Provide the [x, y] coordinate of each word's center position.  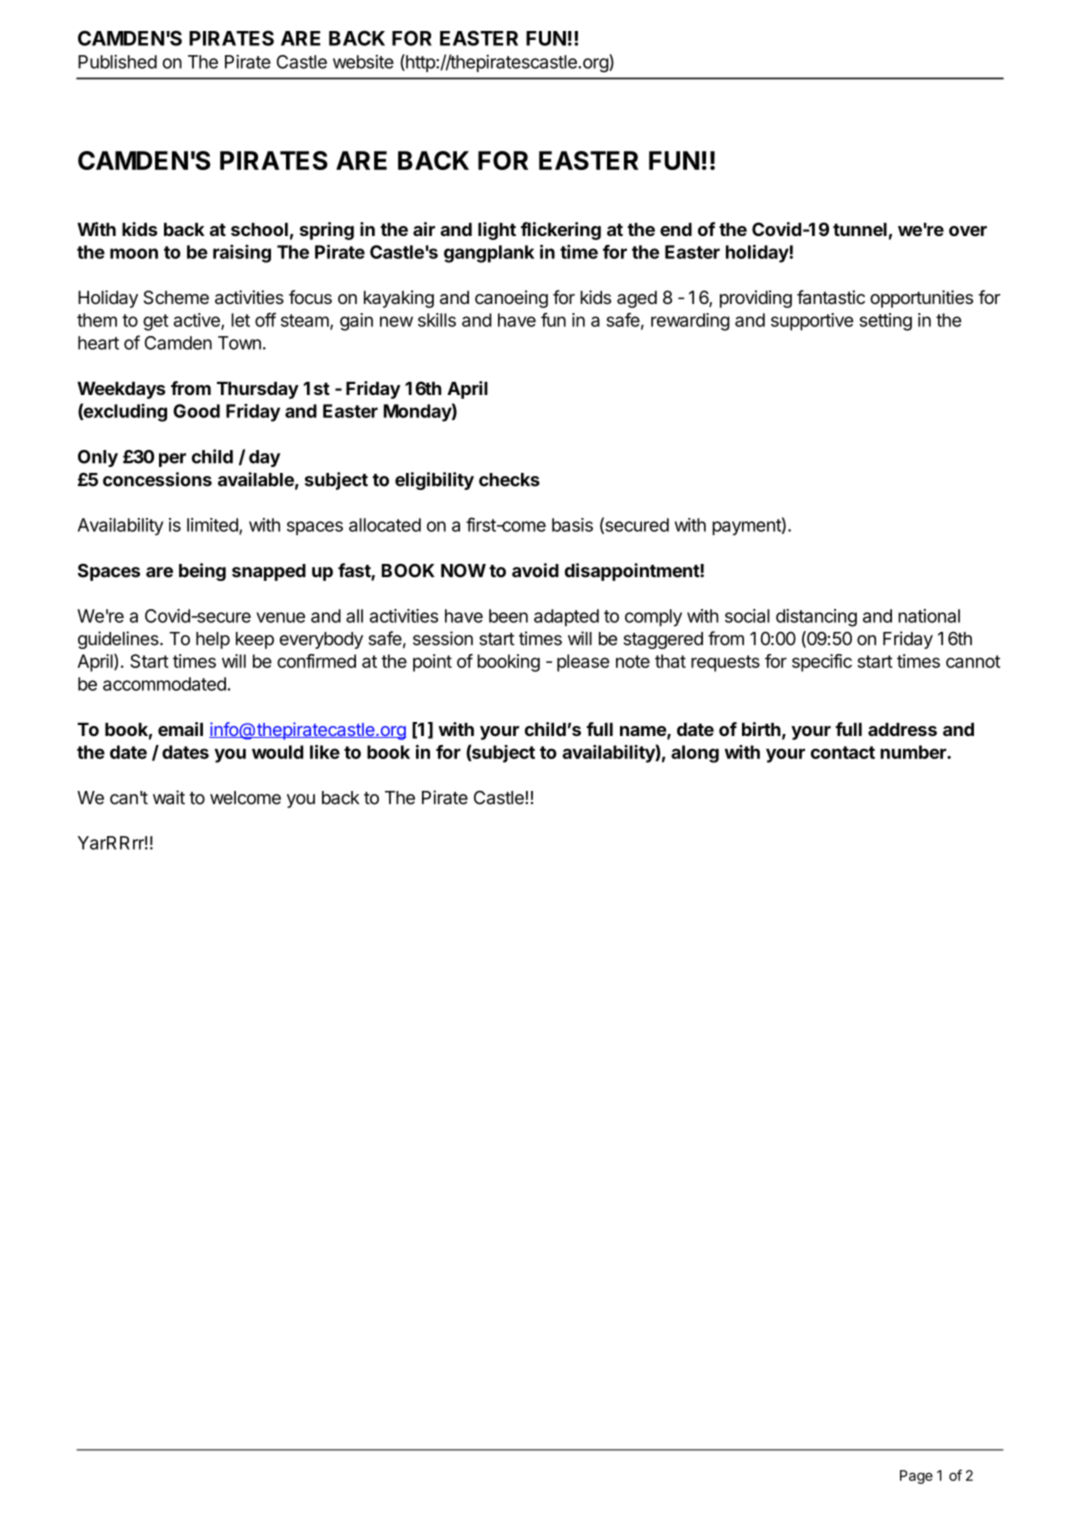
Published [117, 62]
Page [916, 1477]
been [508, 616]
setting [885, 322]
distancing [816, 618]
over [968, 231]
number [914, 752]
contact [843, 752]
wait [169, 797]
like [325, 752]
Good [196, 411]
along [695, 754]
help [213, 640]
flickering [561, 231]
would [277, 752]
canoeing [511, 299]
